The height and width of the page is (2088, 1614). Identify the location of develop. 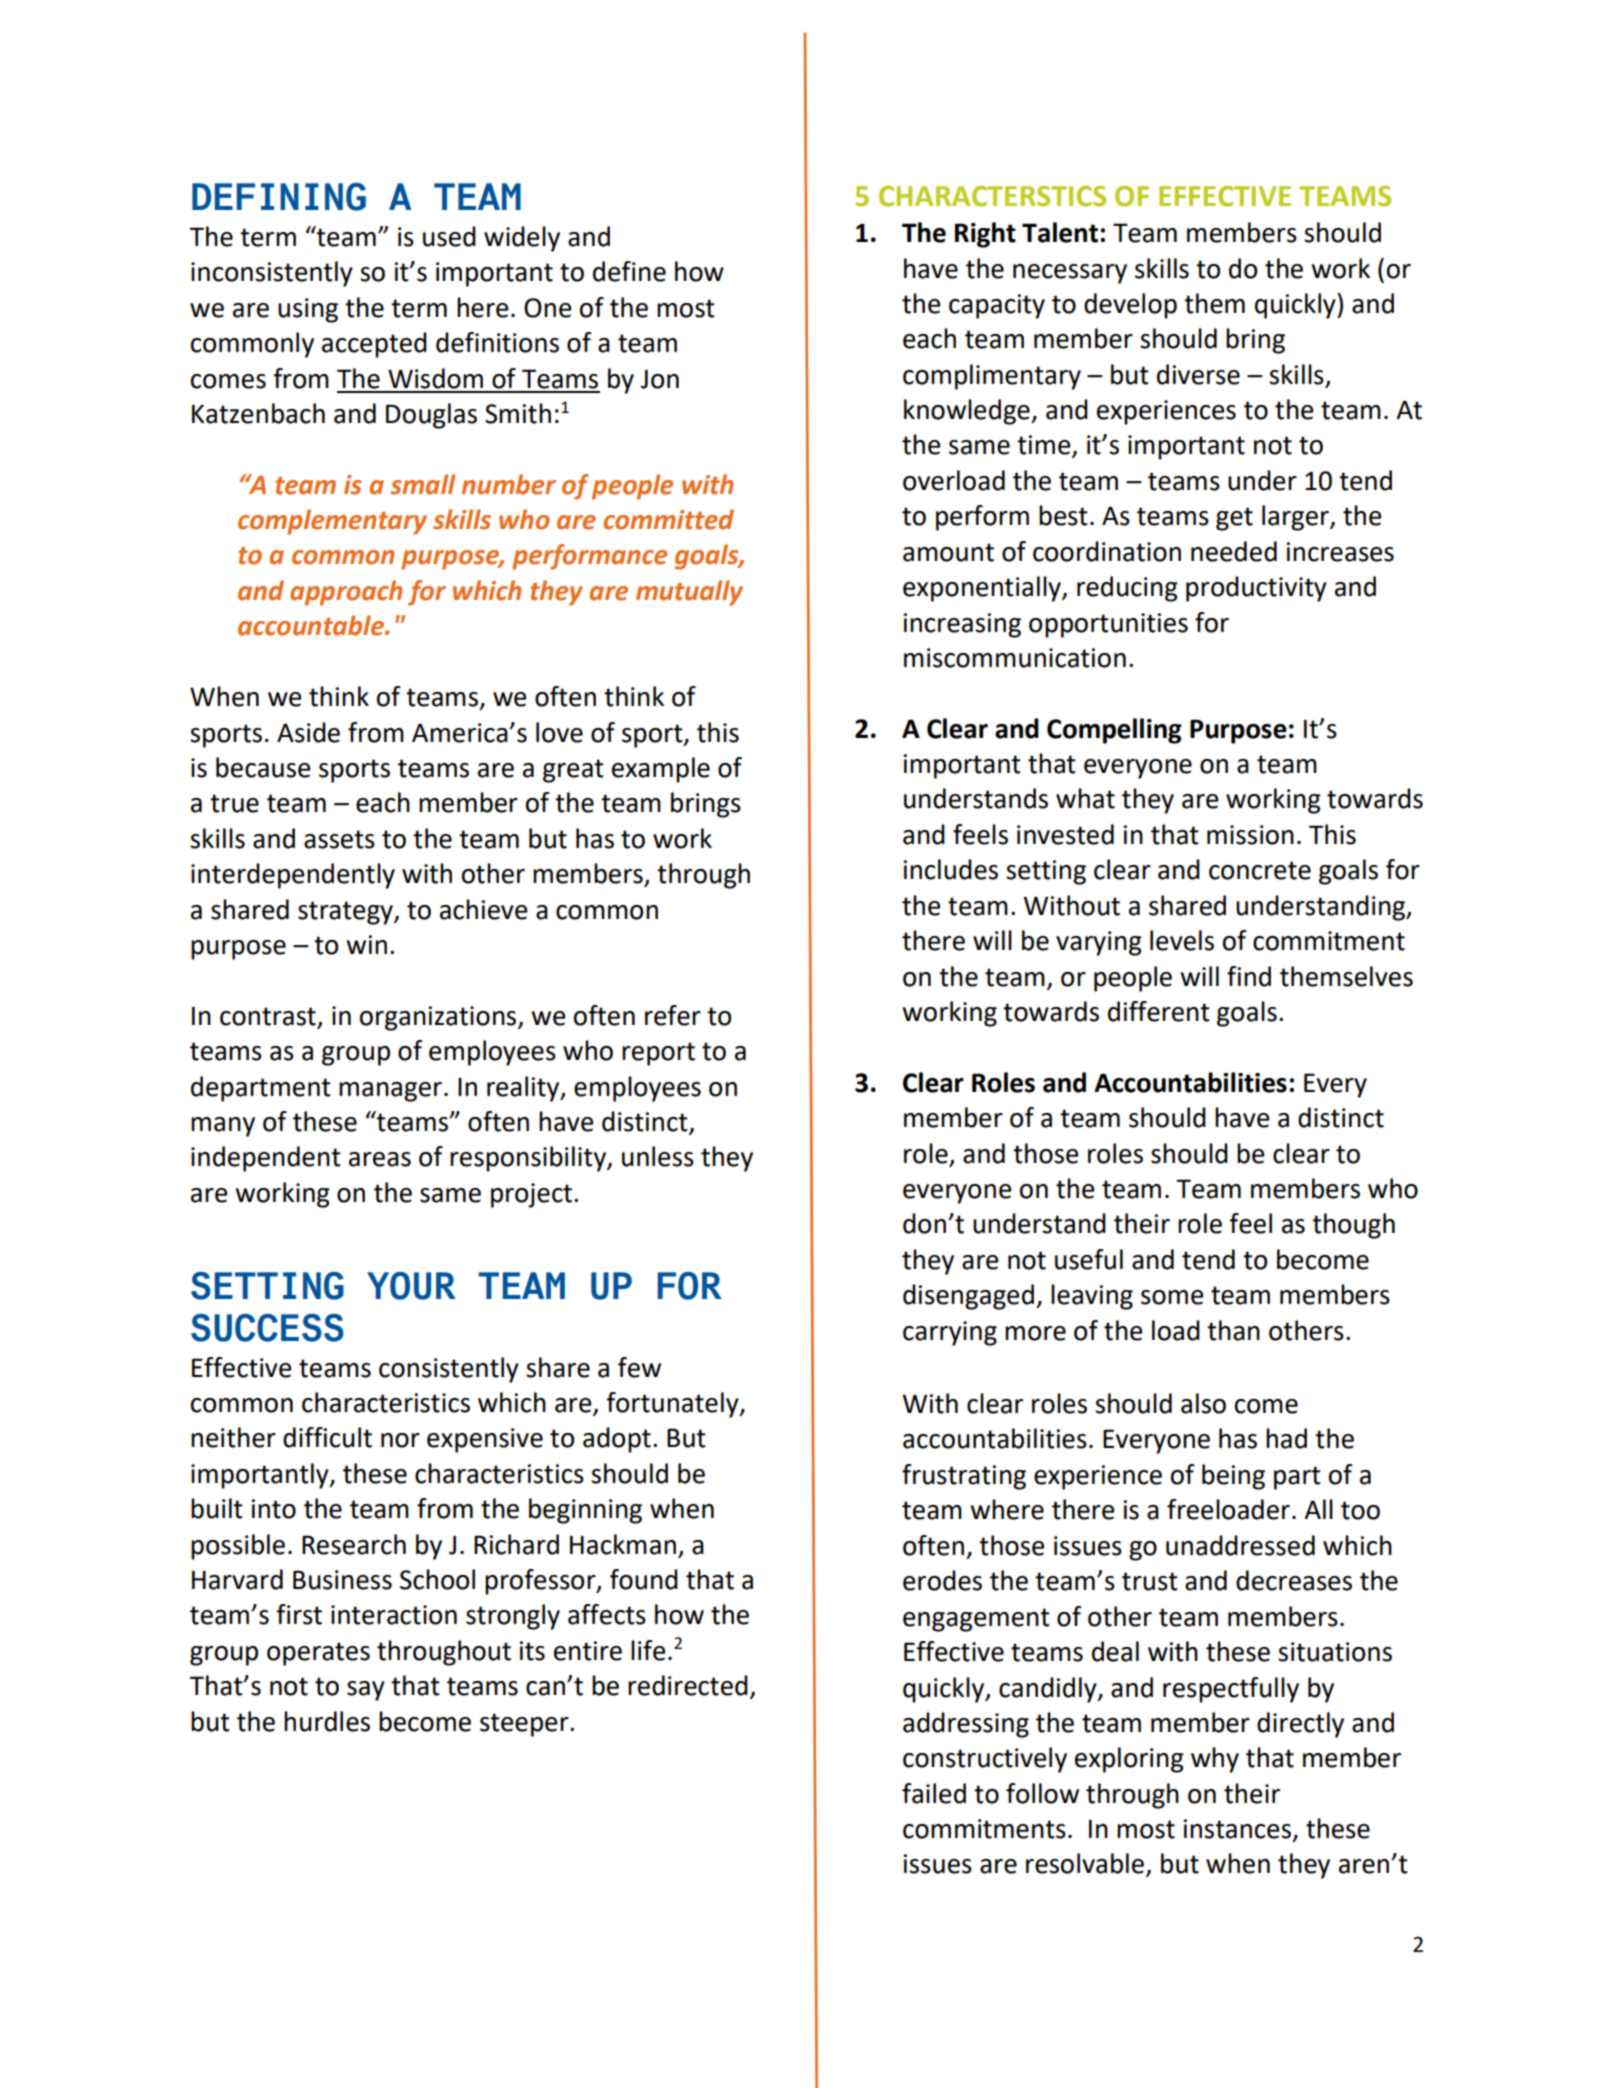
(1130, 306).
